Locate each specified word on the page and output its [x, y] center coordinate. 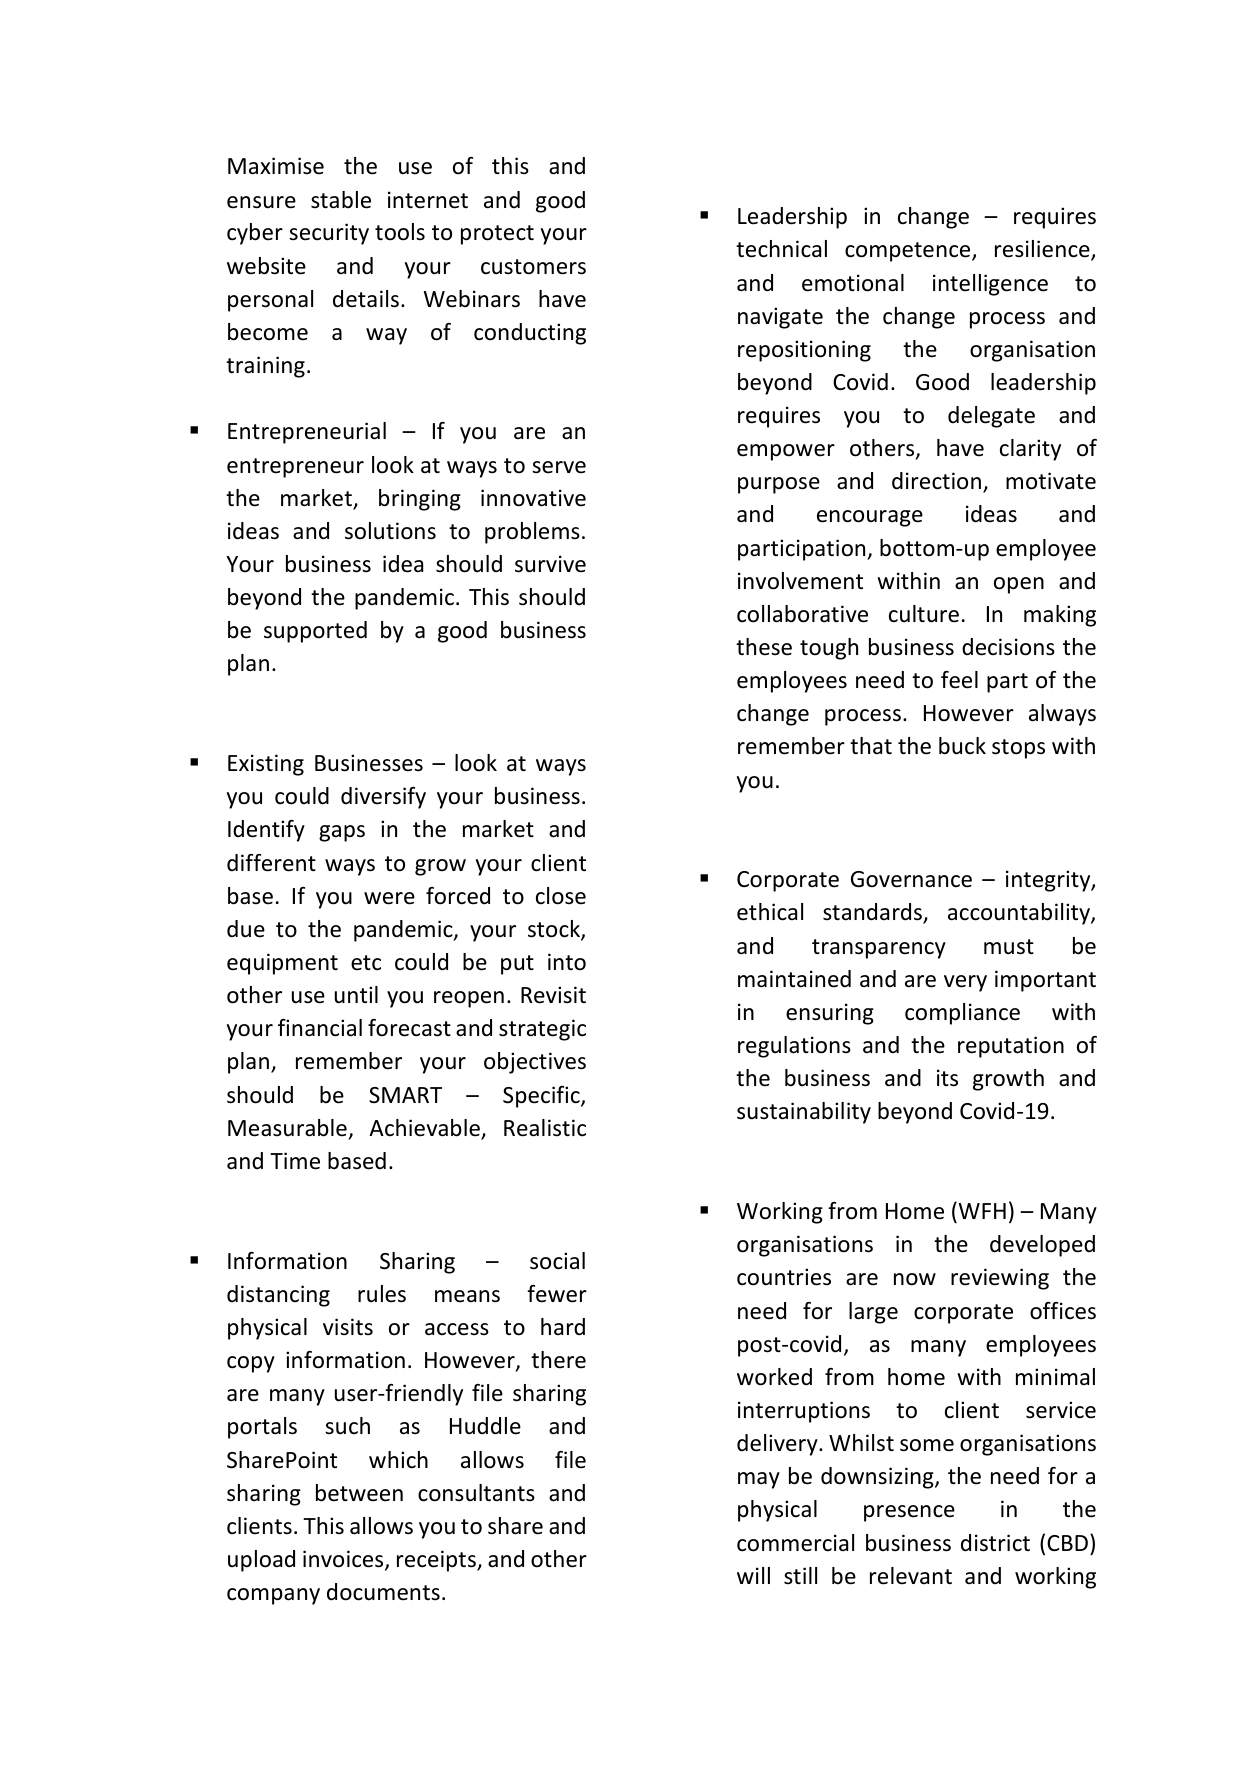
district [995, 1543]
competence [909, 252]
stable [341, 200]
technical [781, 249]
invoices [344, 1560]
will [753, 1575]
